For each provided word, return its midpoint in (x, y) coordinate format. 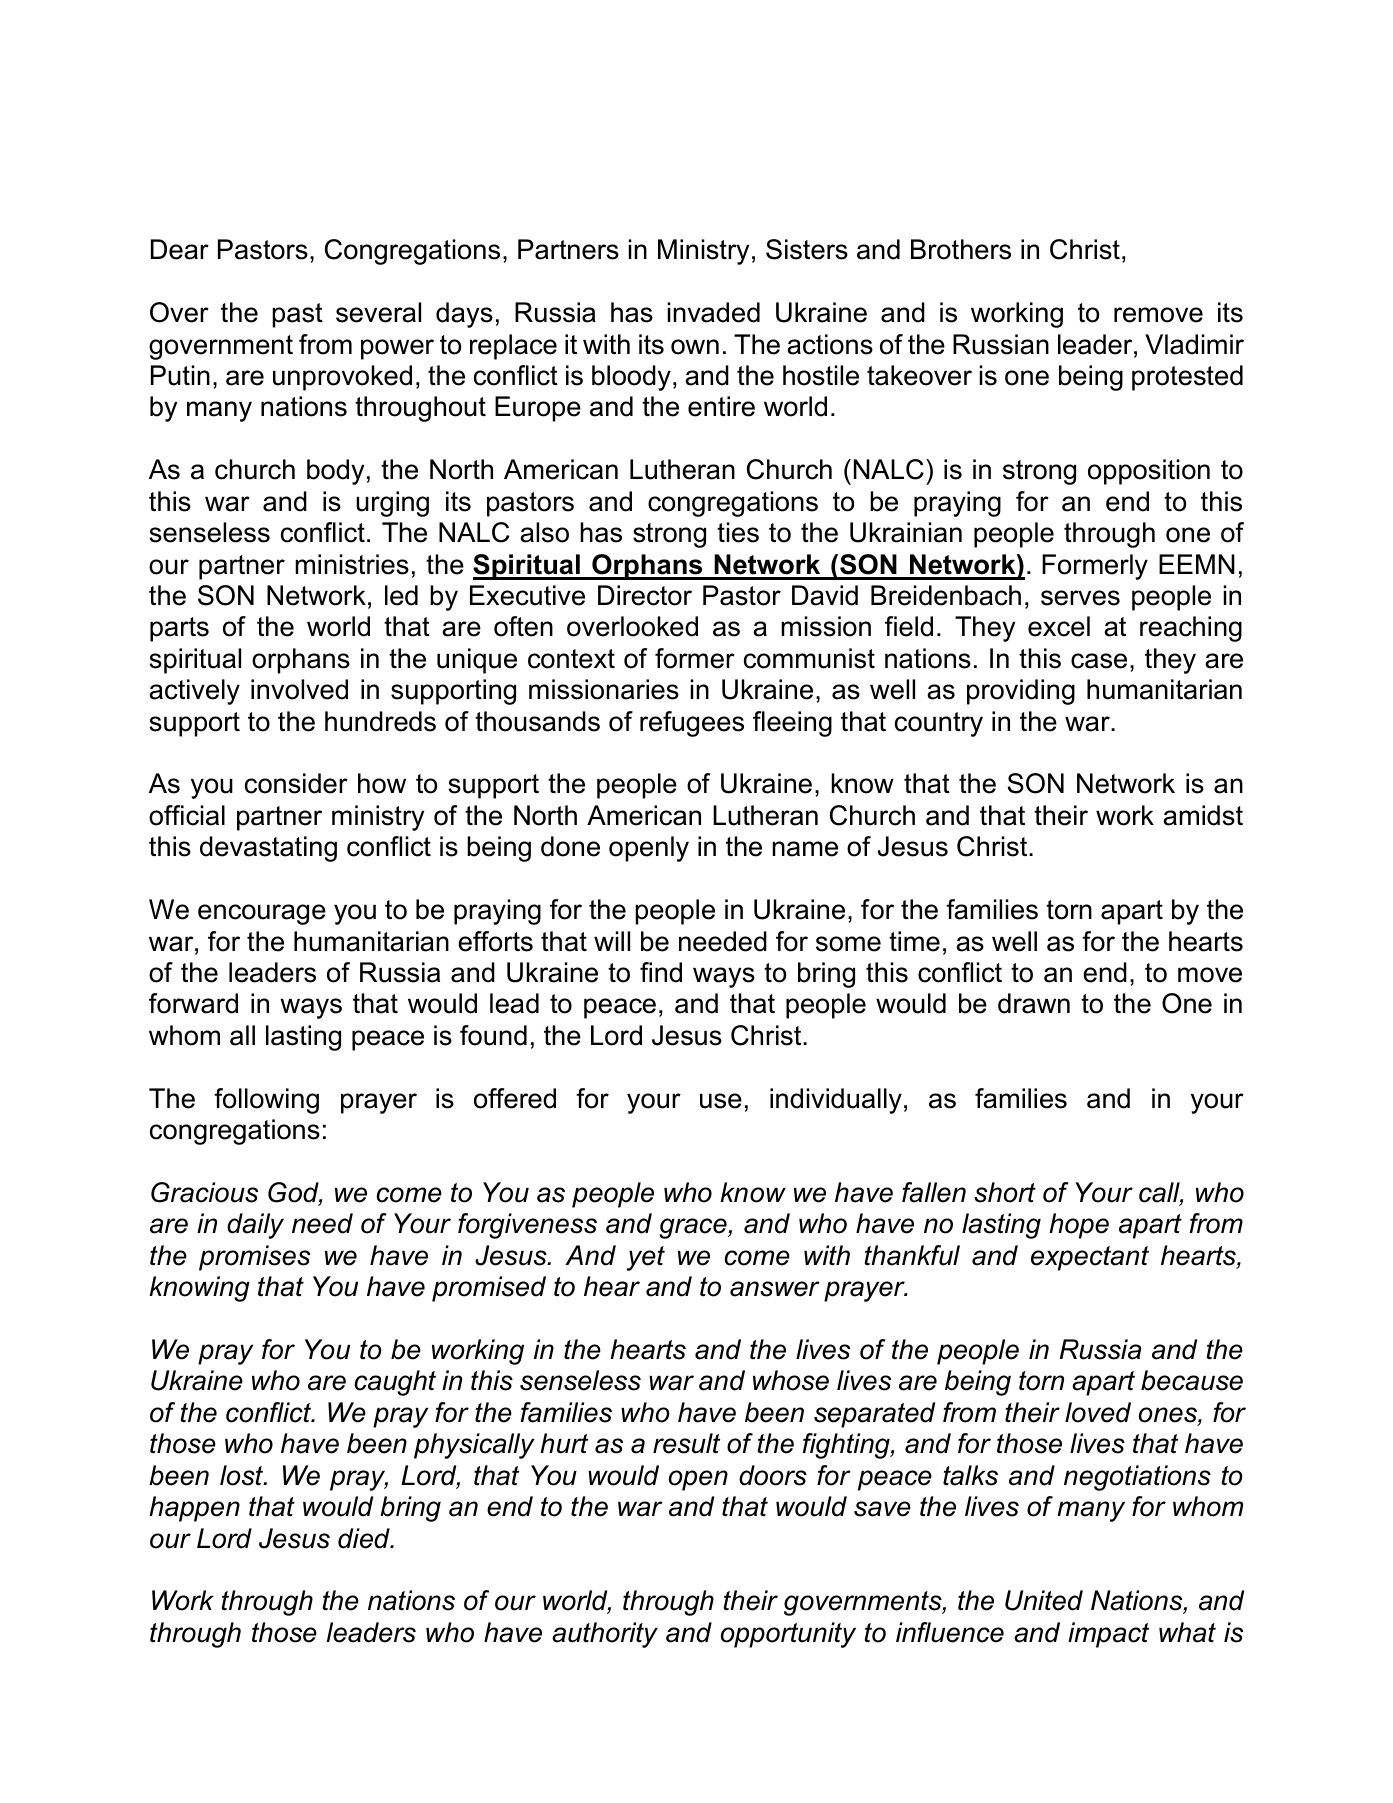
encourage (262, 914)
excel (1059, 626)
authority (605, 1635)
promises (254, 1258)
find (661, 972)
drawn (1034, 1003)
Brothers (961, 249)
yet (646, 1258)
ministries (352, 564)
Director (645, 595)
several (378, 312)
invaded (714, 312)
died (365, 1538)
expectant (1090, 1258)
